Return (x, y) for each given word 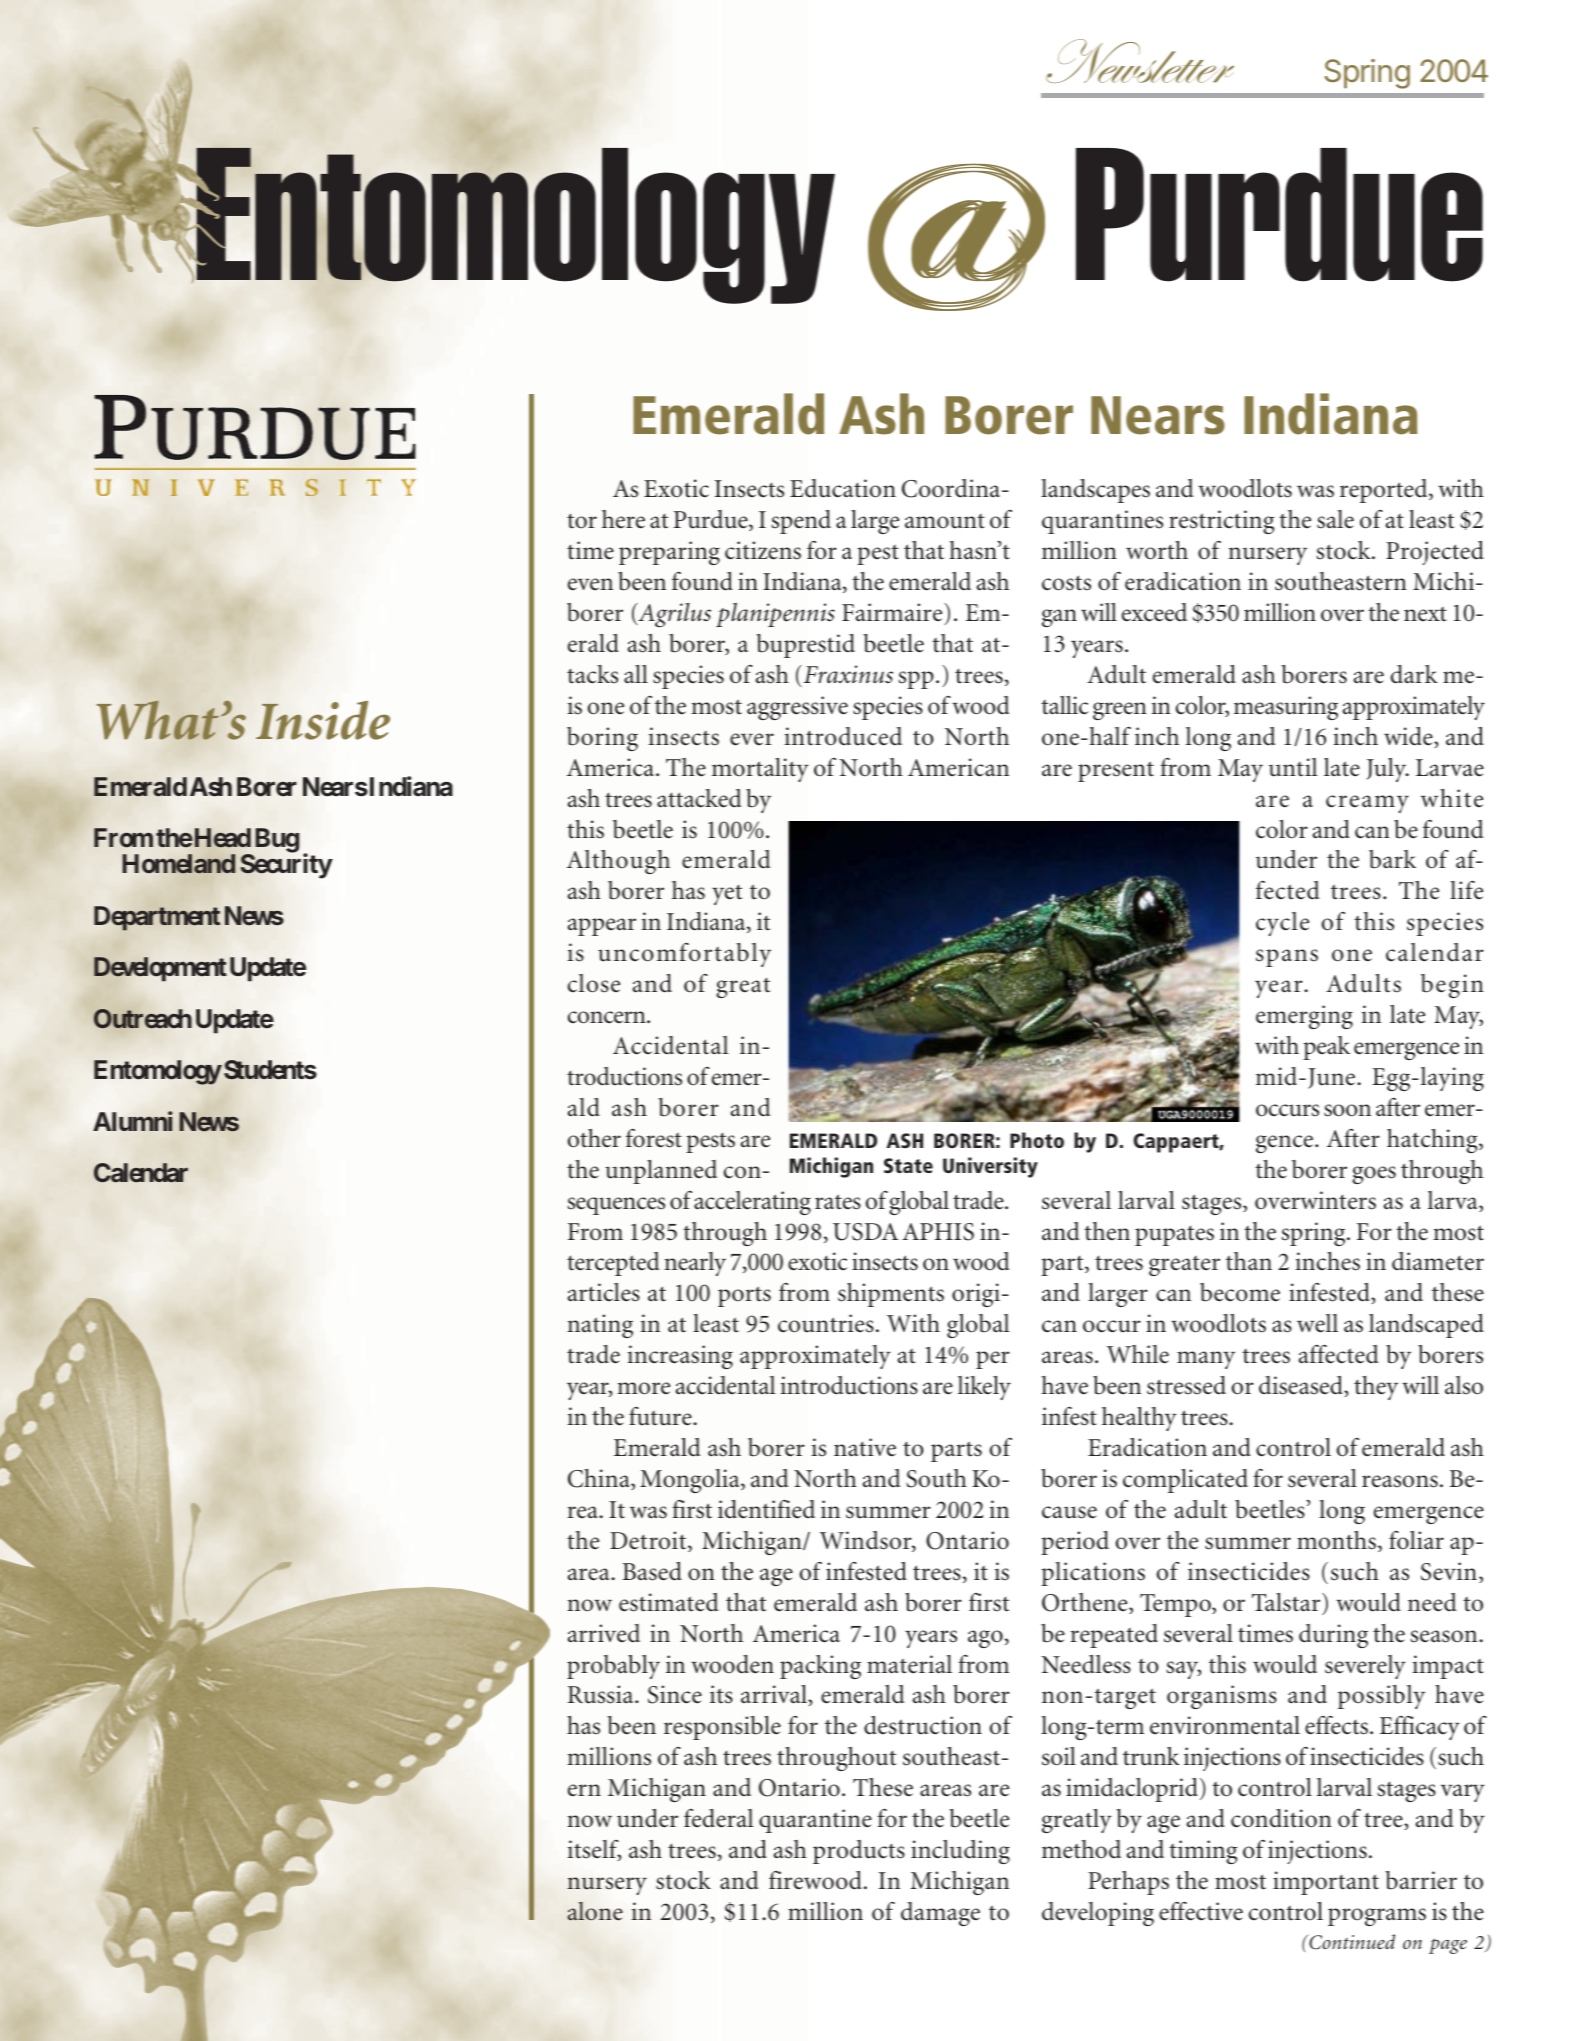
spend (801, 522)
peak (1326, 1048)
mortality (760, 770)
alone (595, 1911)
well (1317, 1323)
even (590, 584)
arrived (604, 1633)
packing (820, 1667)
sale (1335, 519)
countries (826, 1323)
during (1333, 1636)
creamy (1367, 804)
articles (604, 1292)
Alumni (133, 1121)
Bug (275, 842)
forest (654, 1138)
